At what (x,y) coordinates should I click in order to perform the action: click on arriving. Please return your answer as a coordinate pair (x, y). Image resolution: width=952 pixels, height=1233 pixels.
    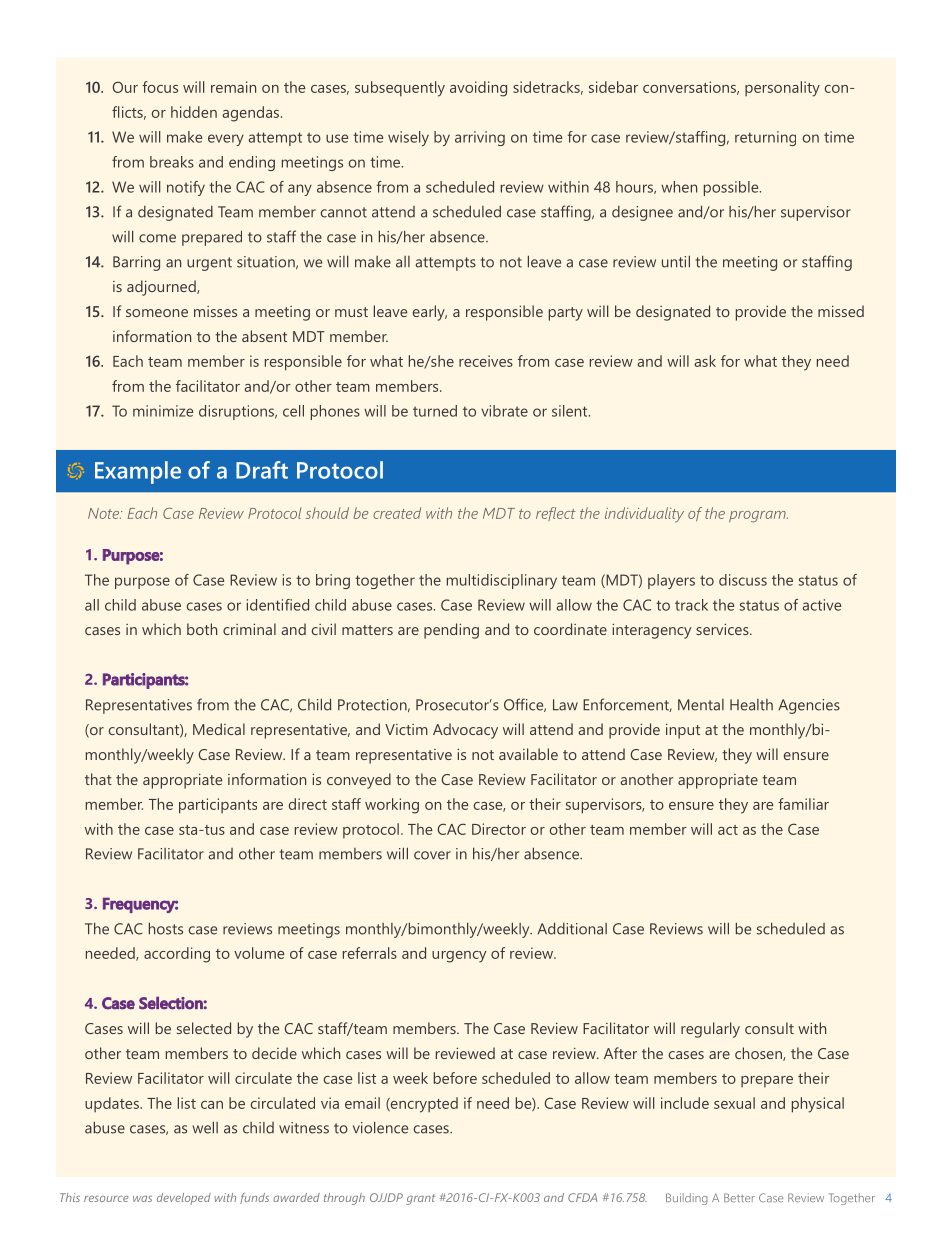
    Looking at the image, I should click on (480, 138).
